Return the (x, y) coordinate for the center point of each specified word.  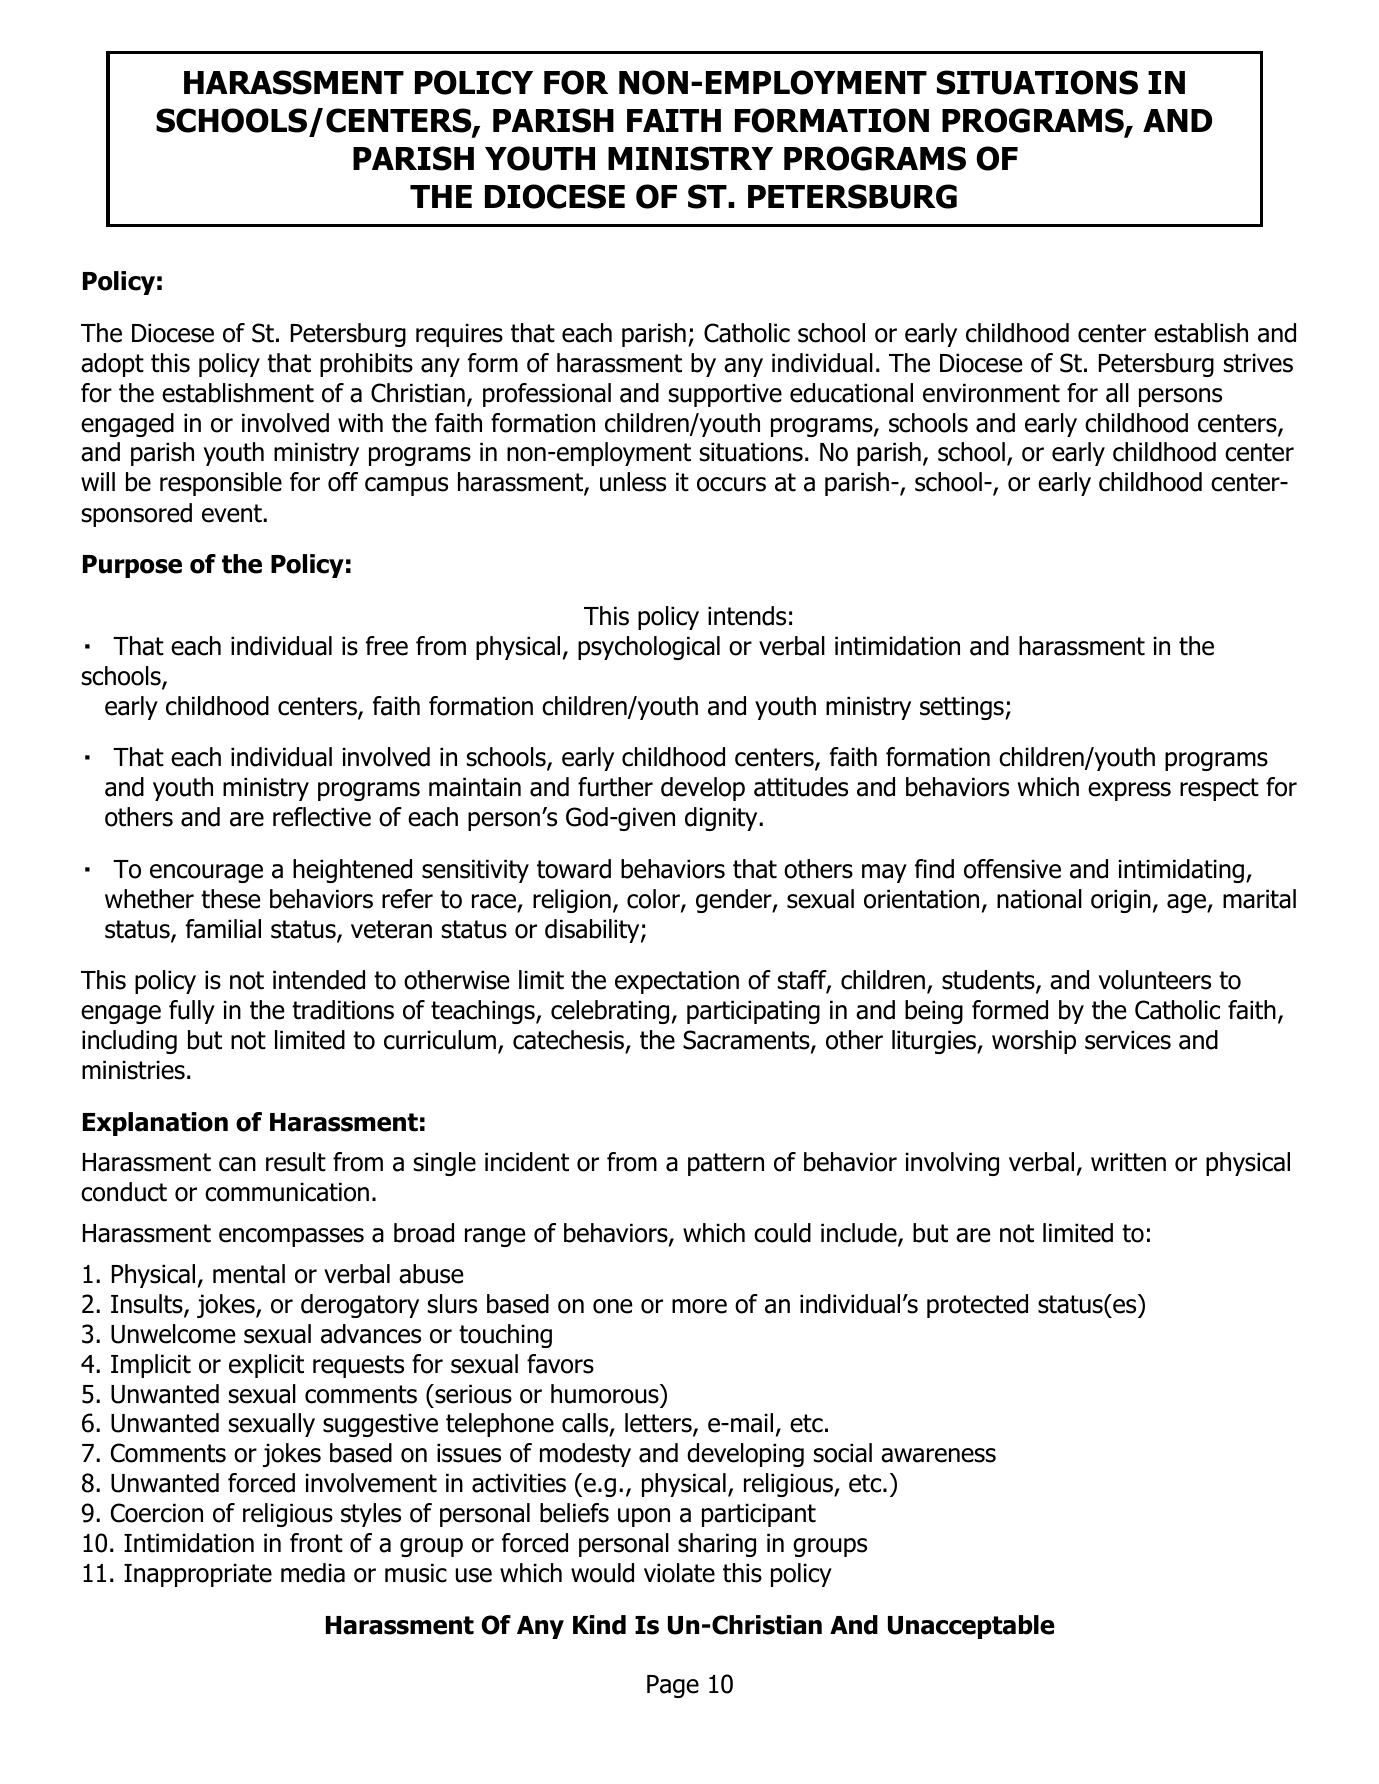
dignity (722, 819)
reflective (322, 817)
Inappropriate (198, 1575)
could (782, 1233)
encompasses (291, 1237)
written (1128, 1162)
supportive (725, 395)
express (1129, 791)
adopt (112, 365)
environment (991, 393)
